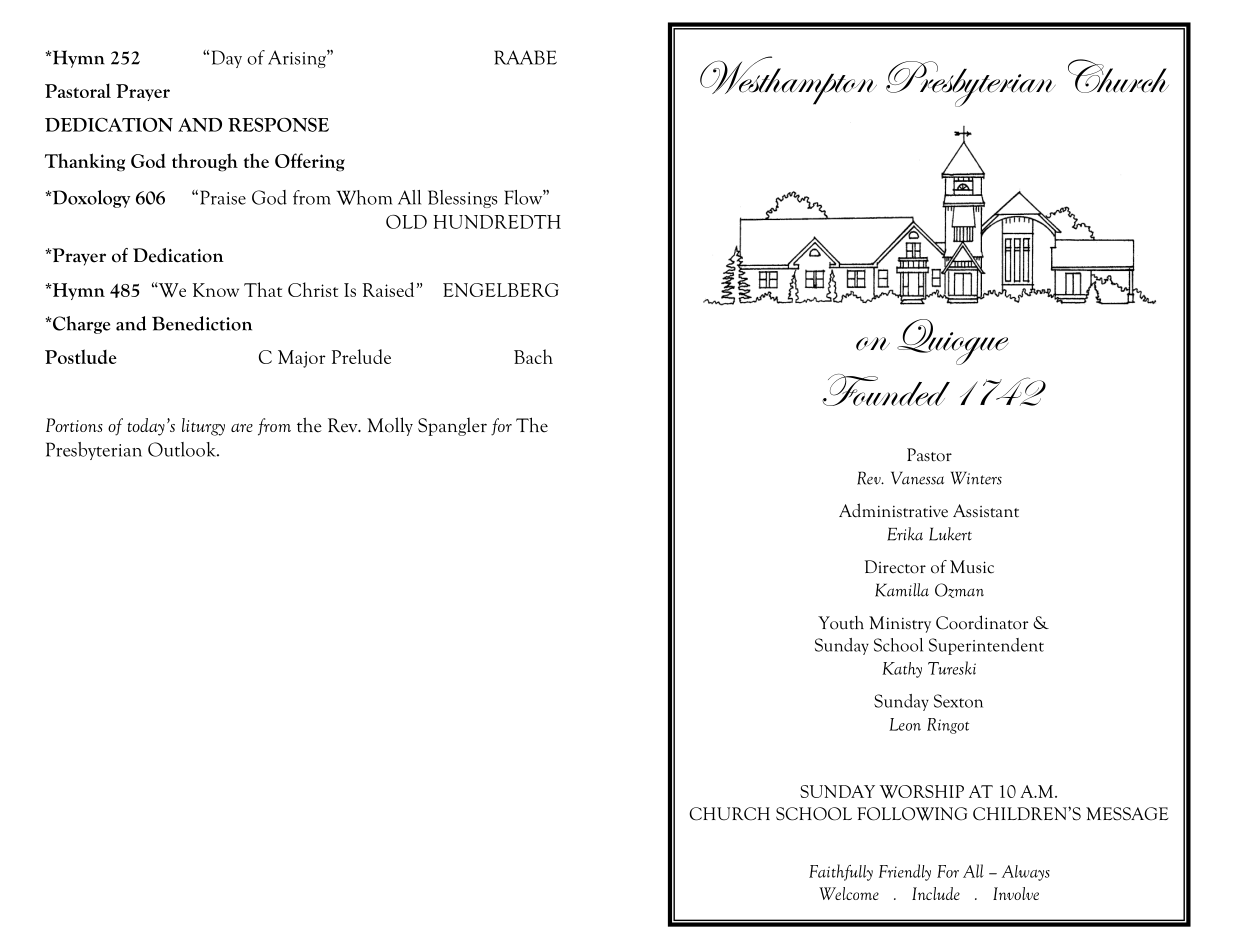 This page has width=1233, height=952. I want to click on Praise, so click(223, 197).
